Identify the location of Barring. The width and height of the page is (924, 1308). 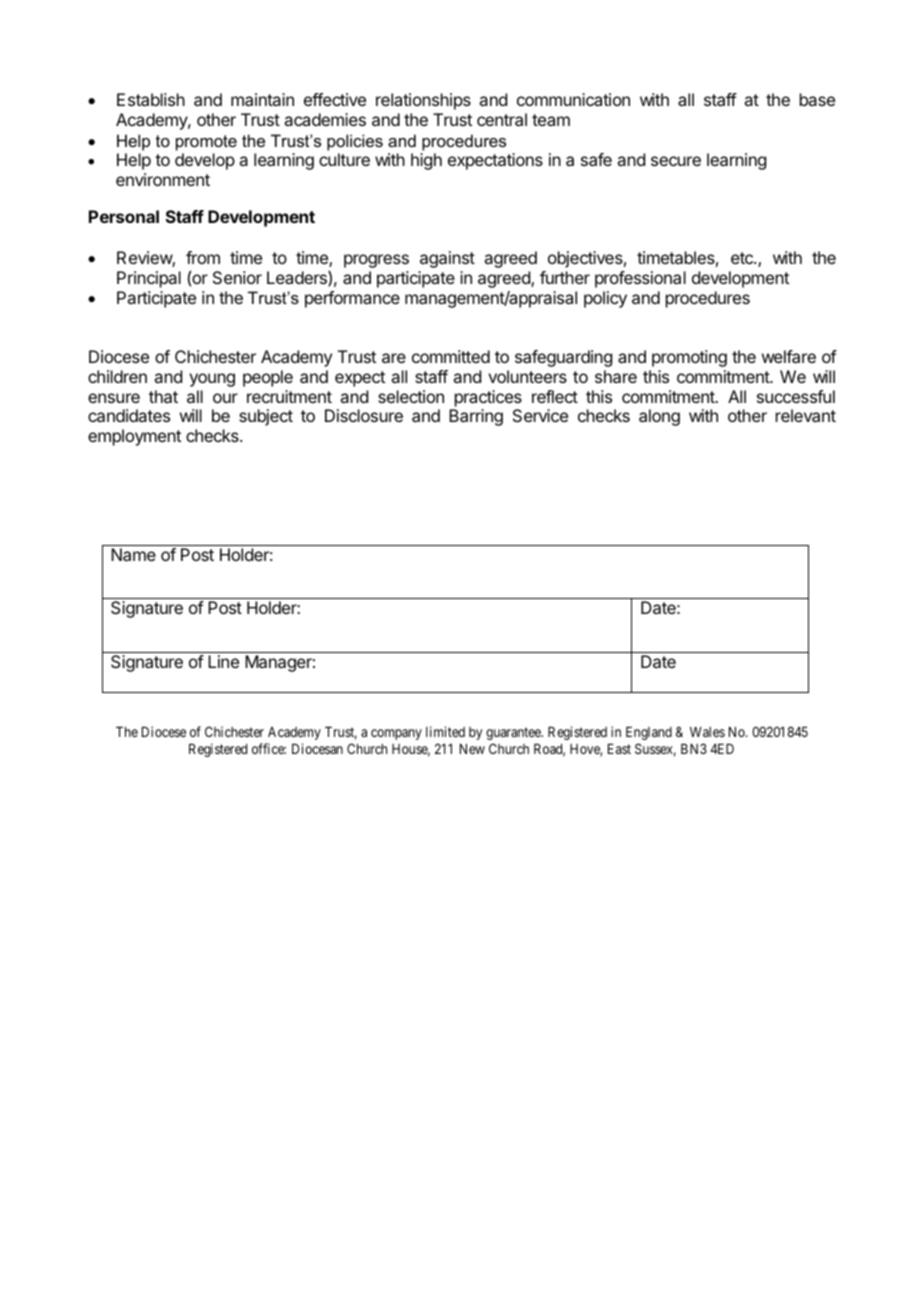
(476, 417).
